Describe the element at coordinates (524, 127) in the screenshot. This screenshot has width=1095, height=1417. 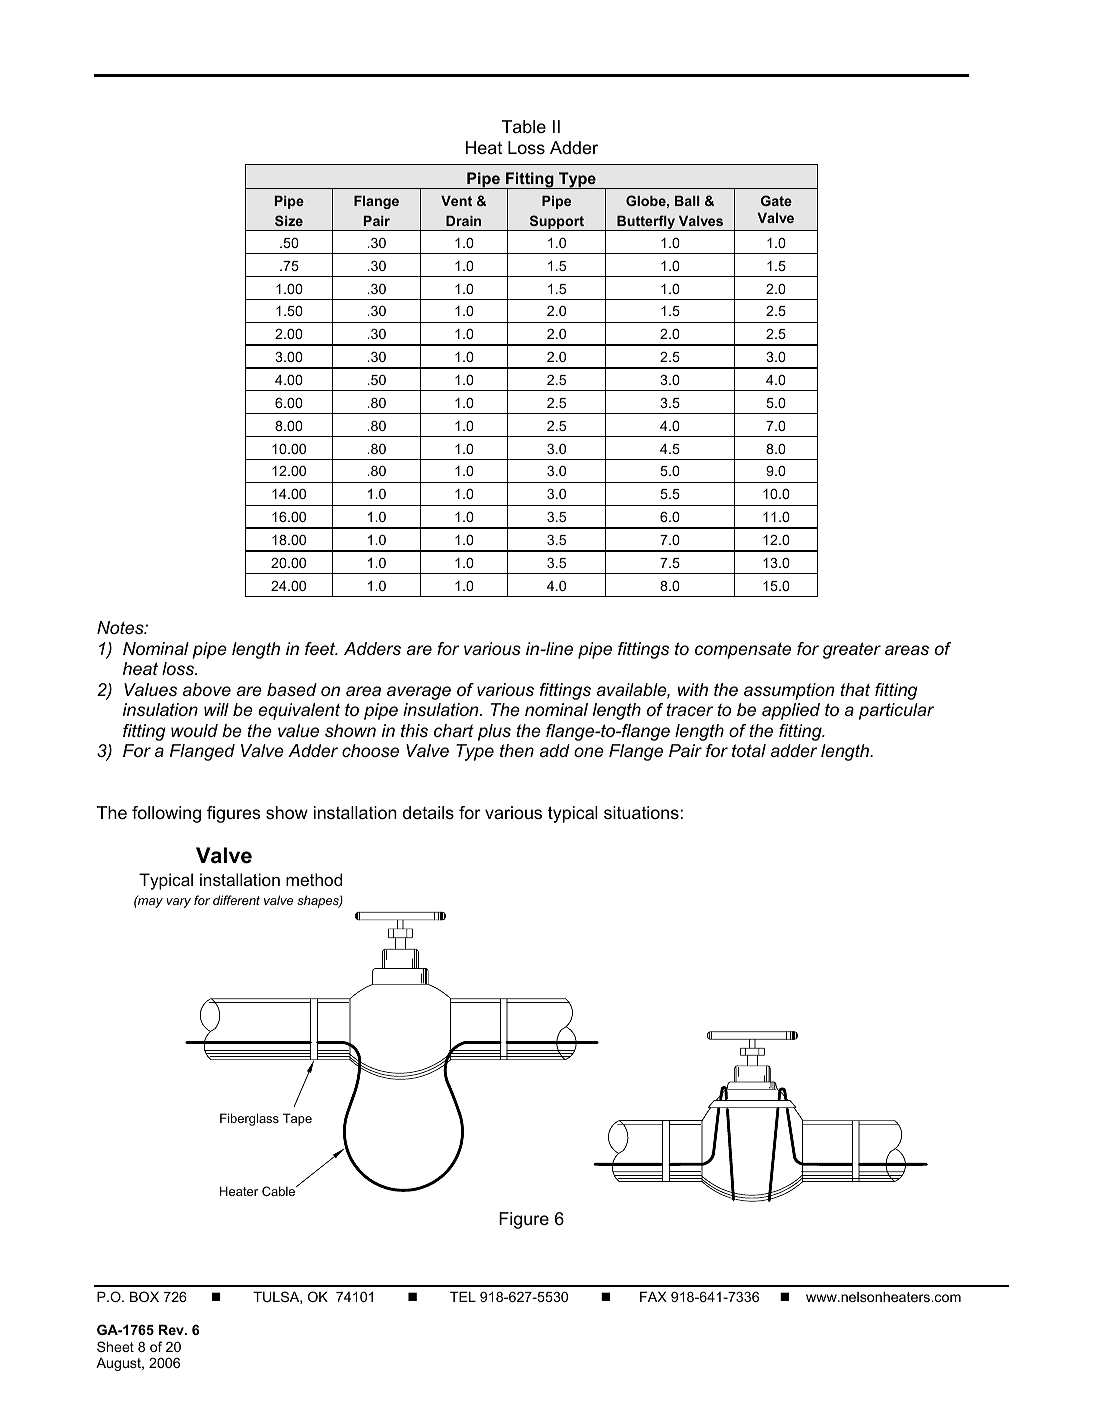
I see `Table` at that location.
